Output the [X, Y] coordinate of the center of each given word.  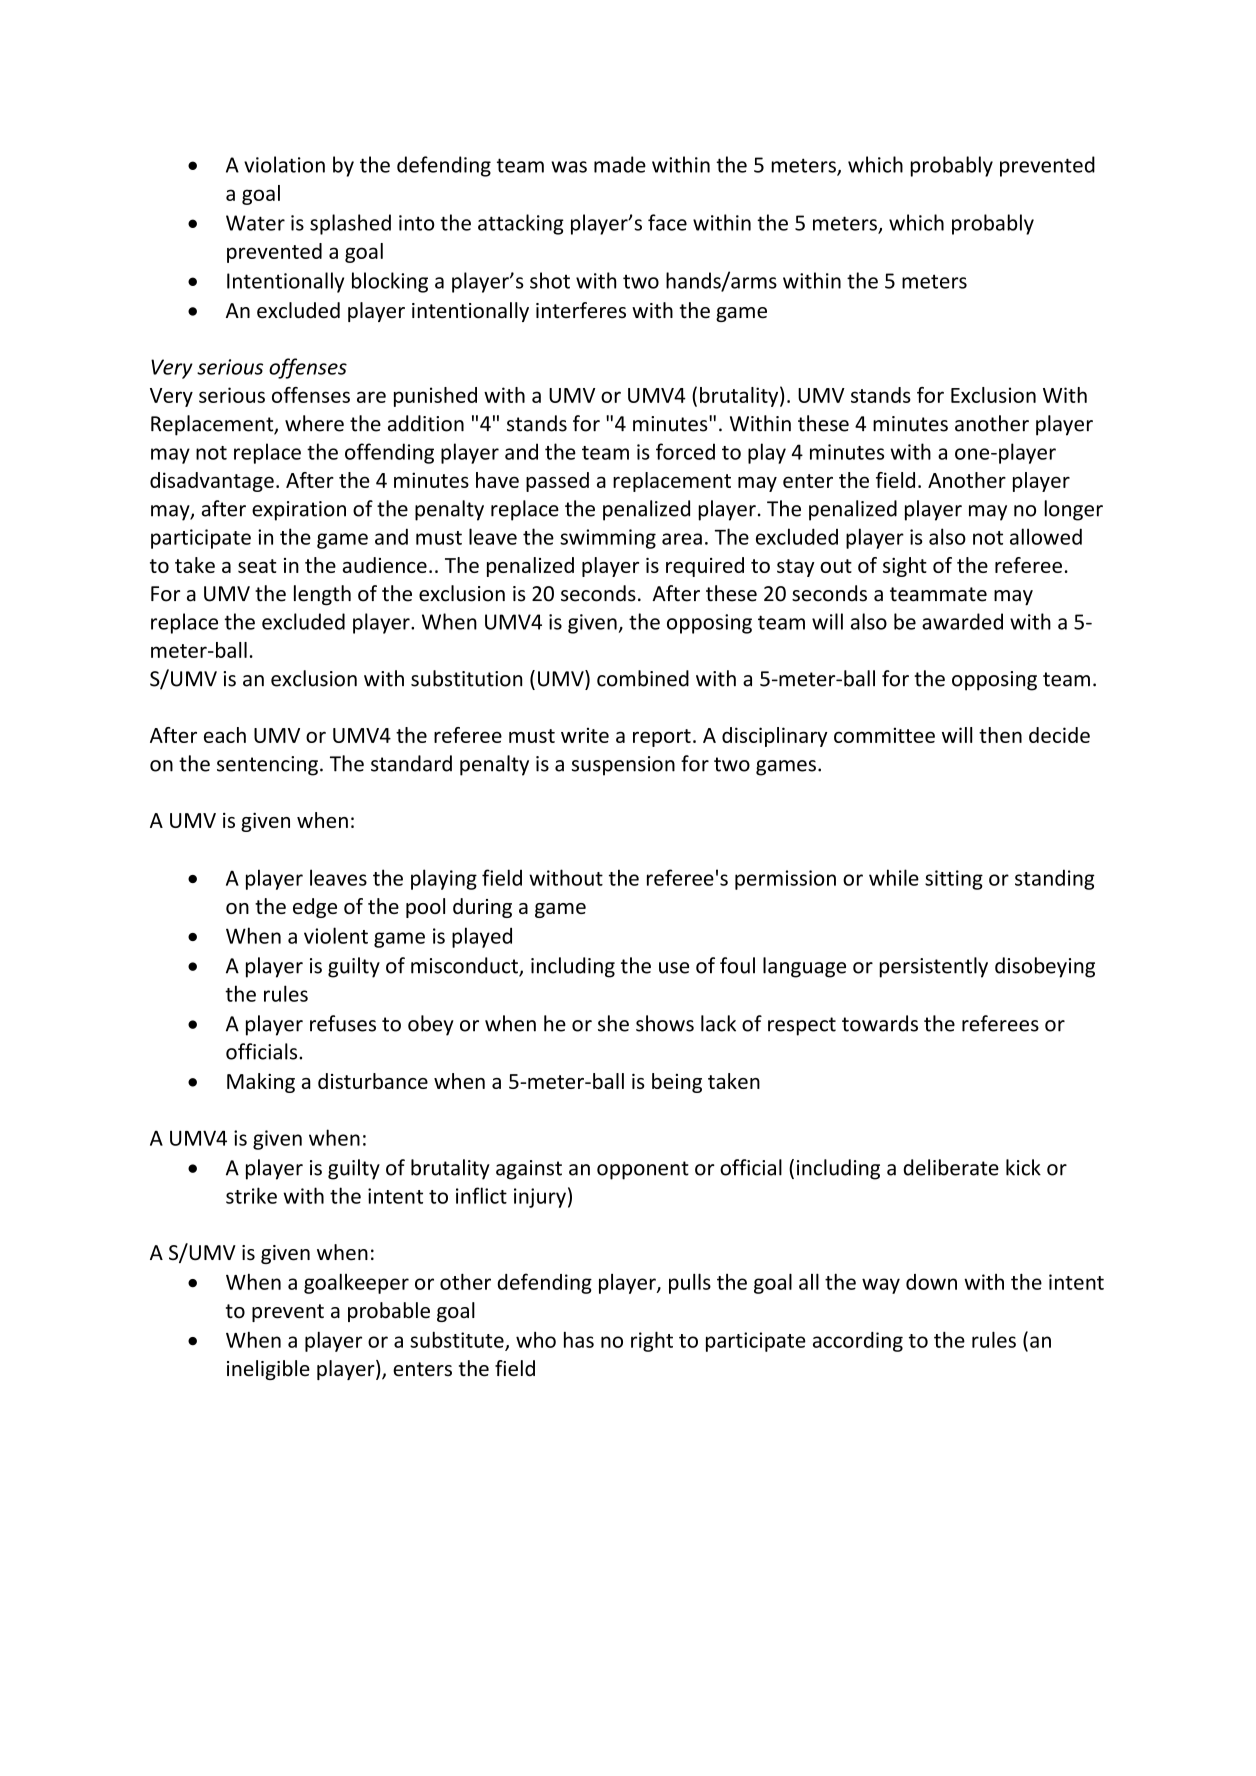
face [667, 222]
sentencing [267, 766]
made [620, 164]
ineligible [268, 1370]
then [1000, 735]
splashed [350, 224]
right [652, 1341]
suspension [623, 766]
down [931, 1282]
